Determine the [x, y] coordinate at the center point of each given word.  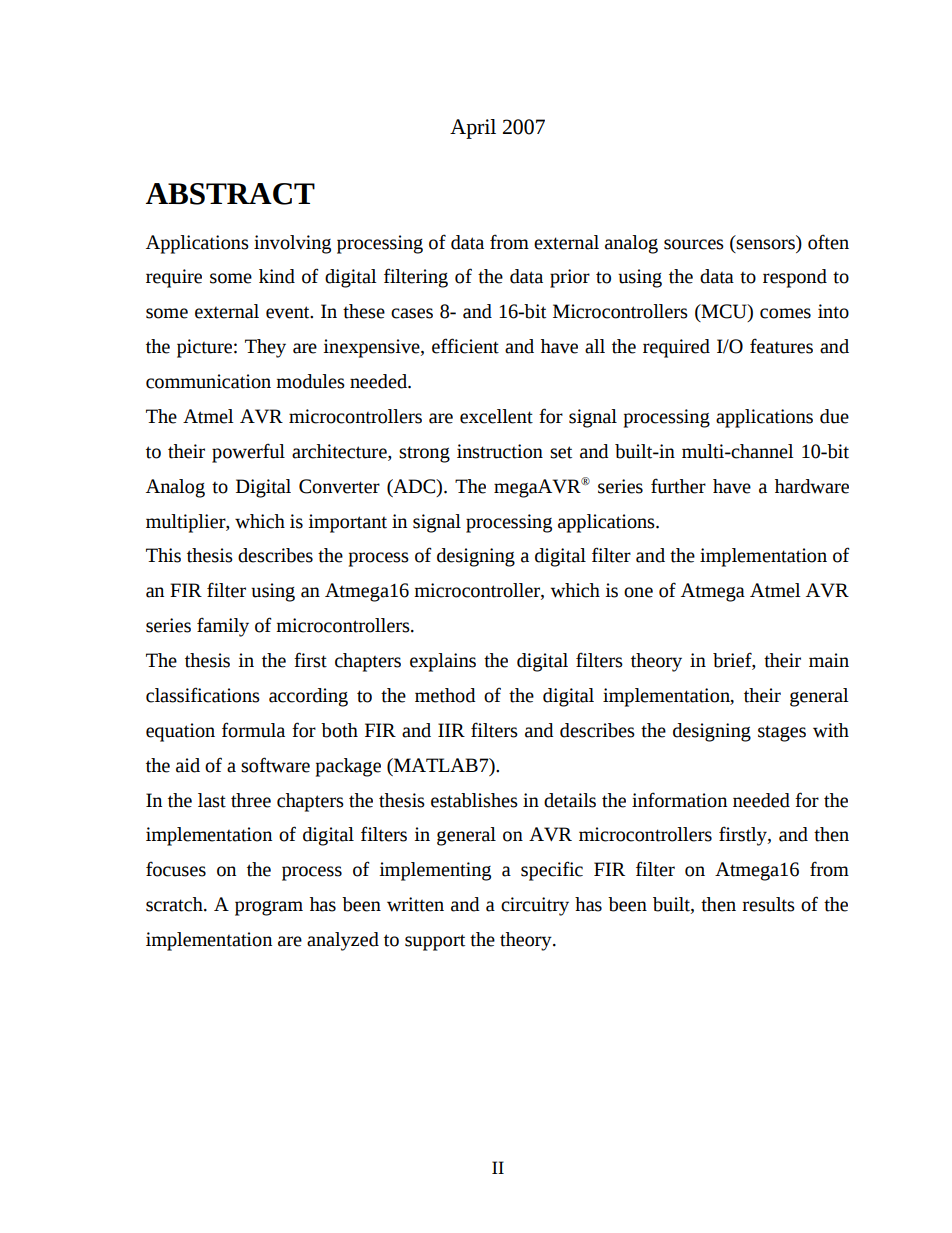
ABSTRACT [230, 194]
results [768, 904]
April [473, 129]
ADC [414, 486]
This [163, 555]
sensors [765, 244]
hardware [812, 486]
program [269, 908]
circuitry [535, 906]
